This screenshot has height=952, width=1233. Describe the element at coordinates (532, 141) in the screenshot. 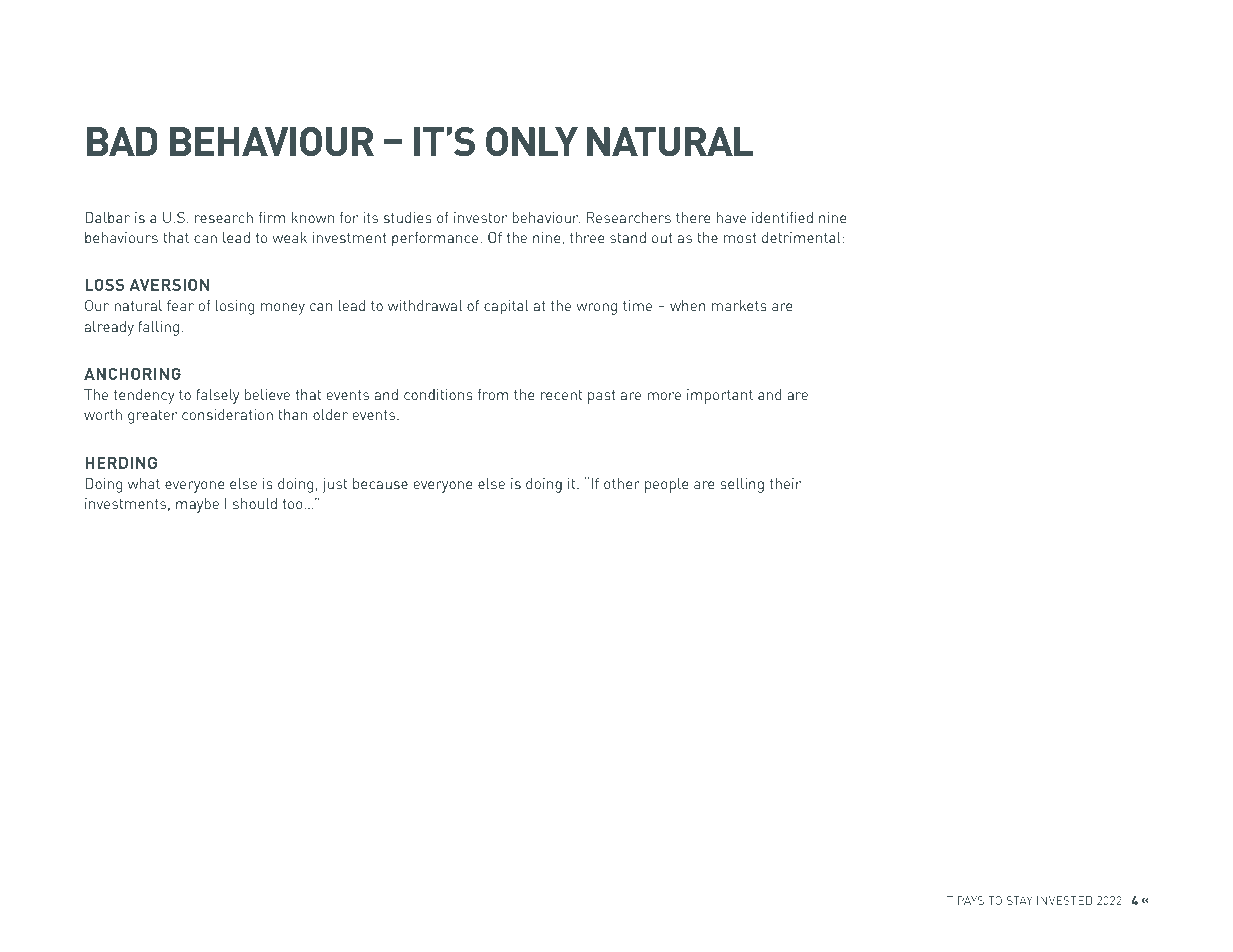

I see `ONLY` at that location.
